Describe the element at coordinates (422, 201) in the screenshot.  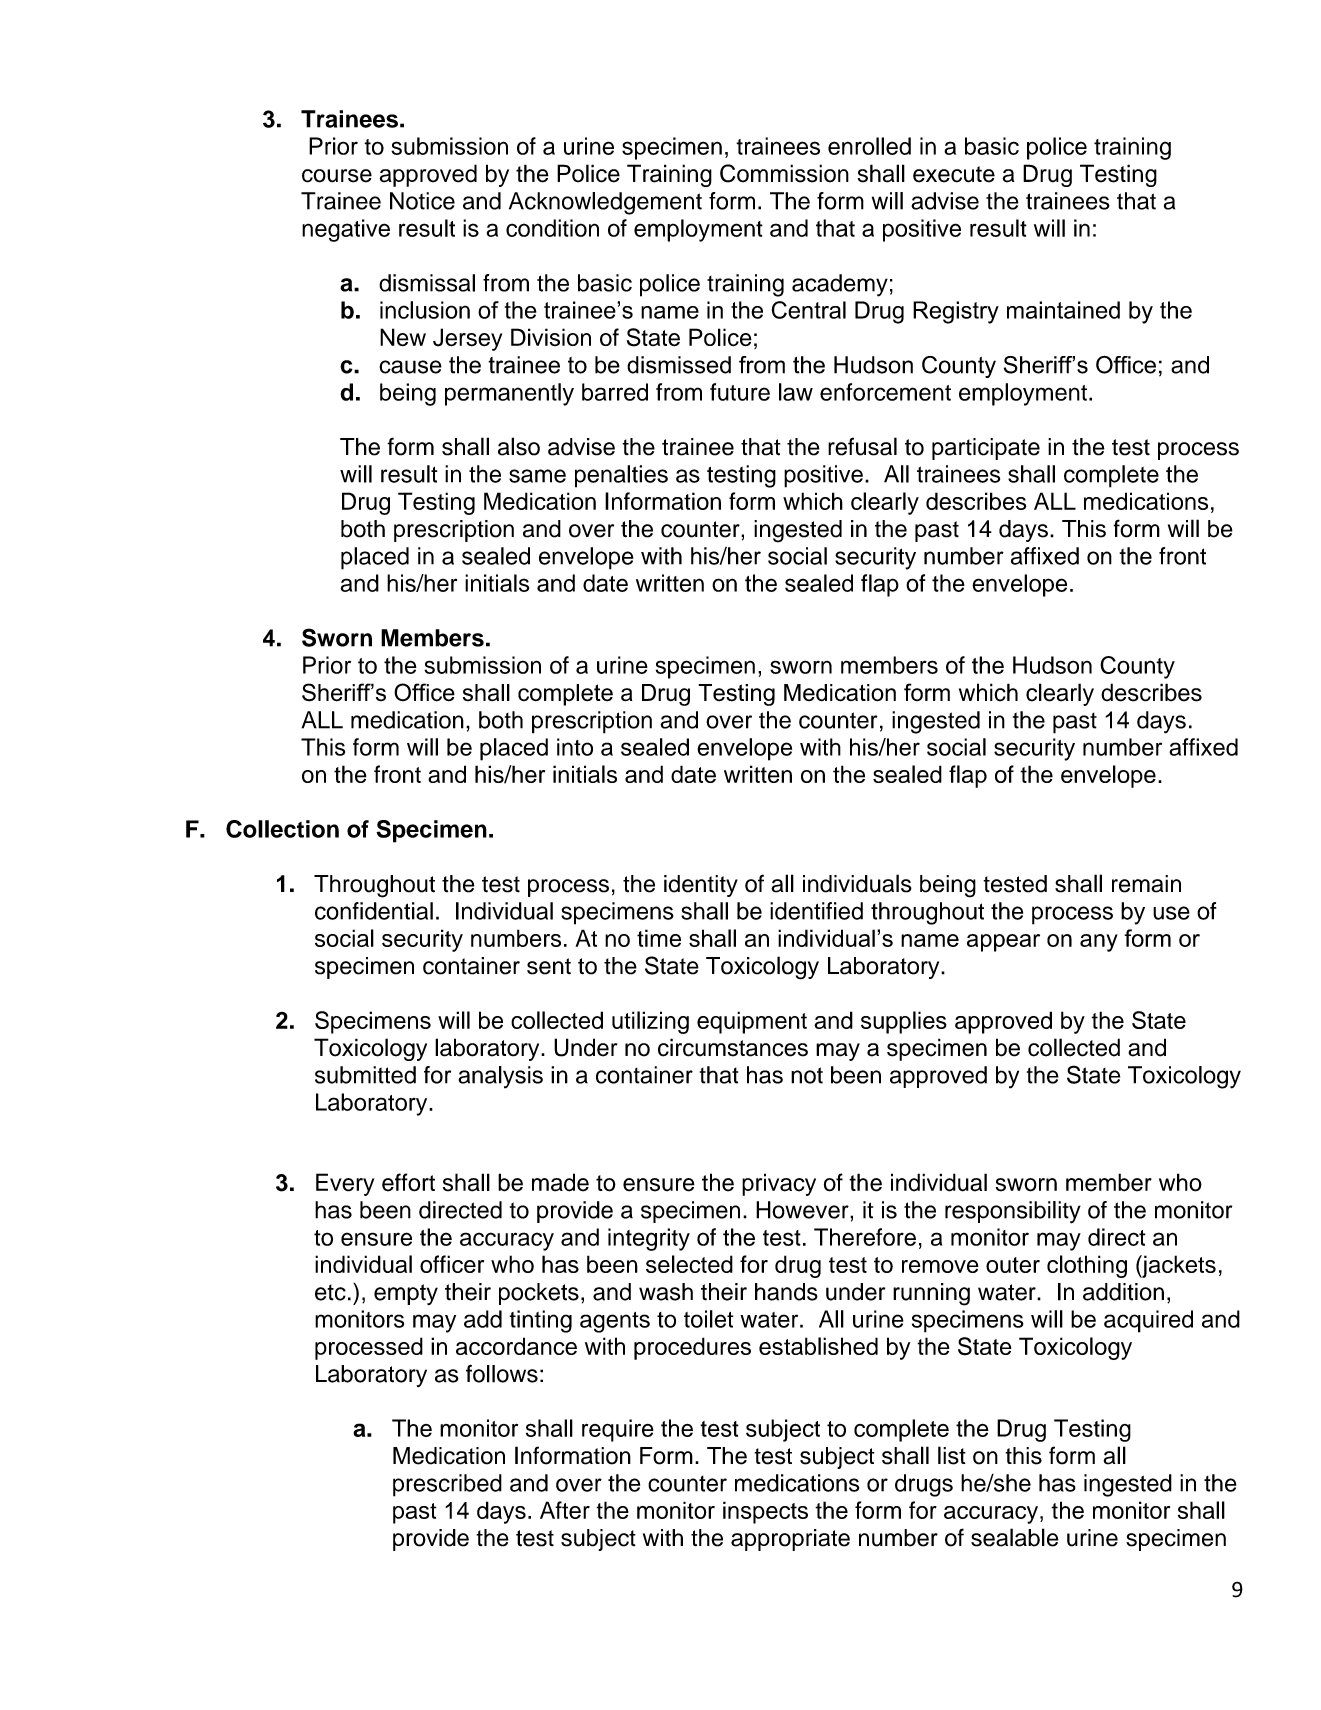
I see `Notice` at that location.
